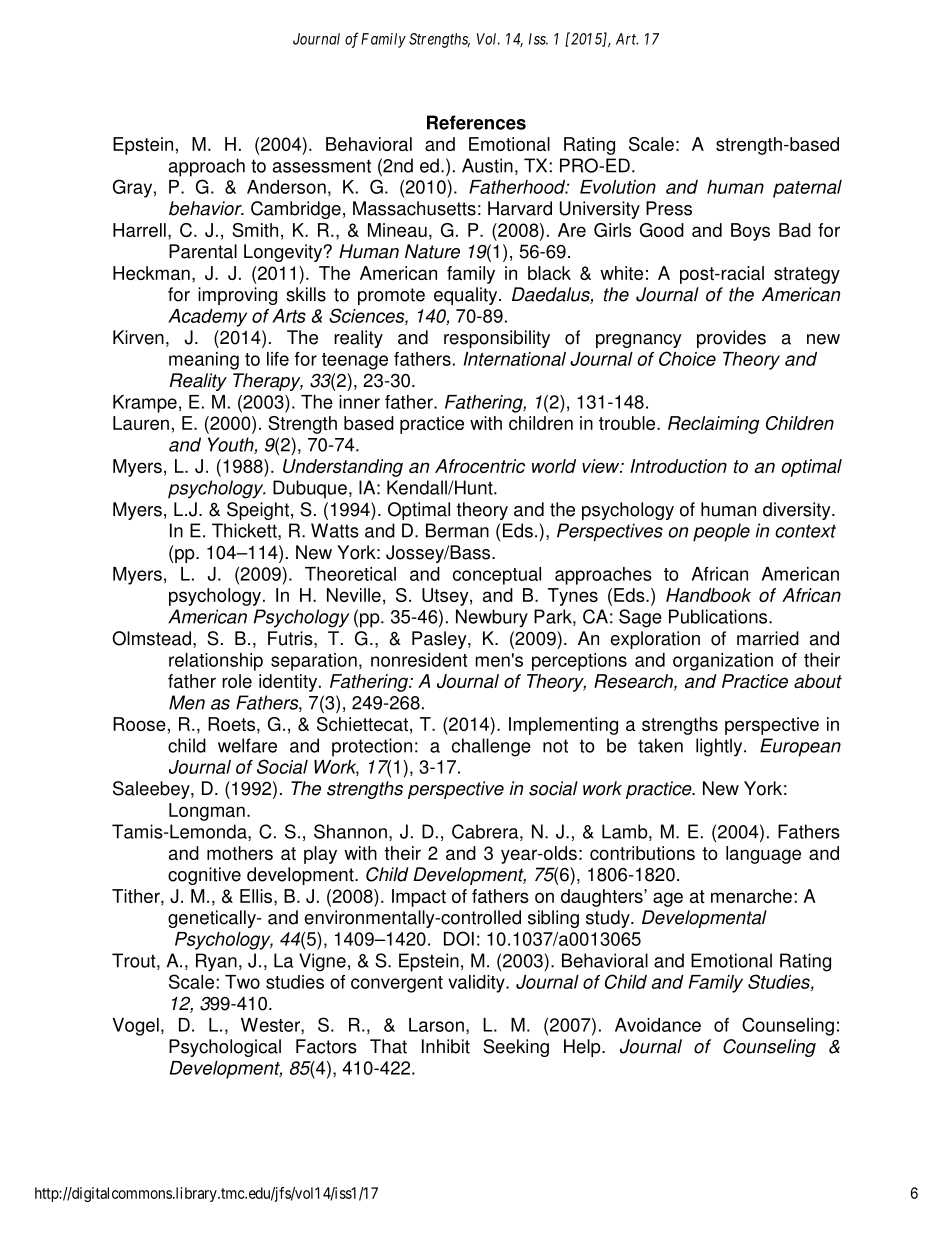 Image resolution: width=952 pixels, height=1233 pixels. I want to click on responsibility, so click(497, 339).
